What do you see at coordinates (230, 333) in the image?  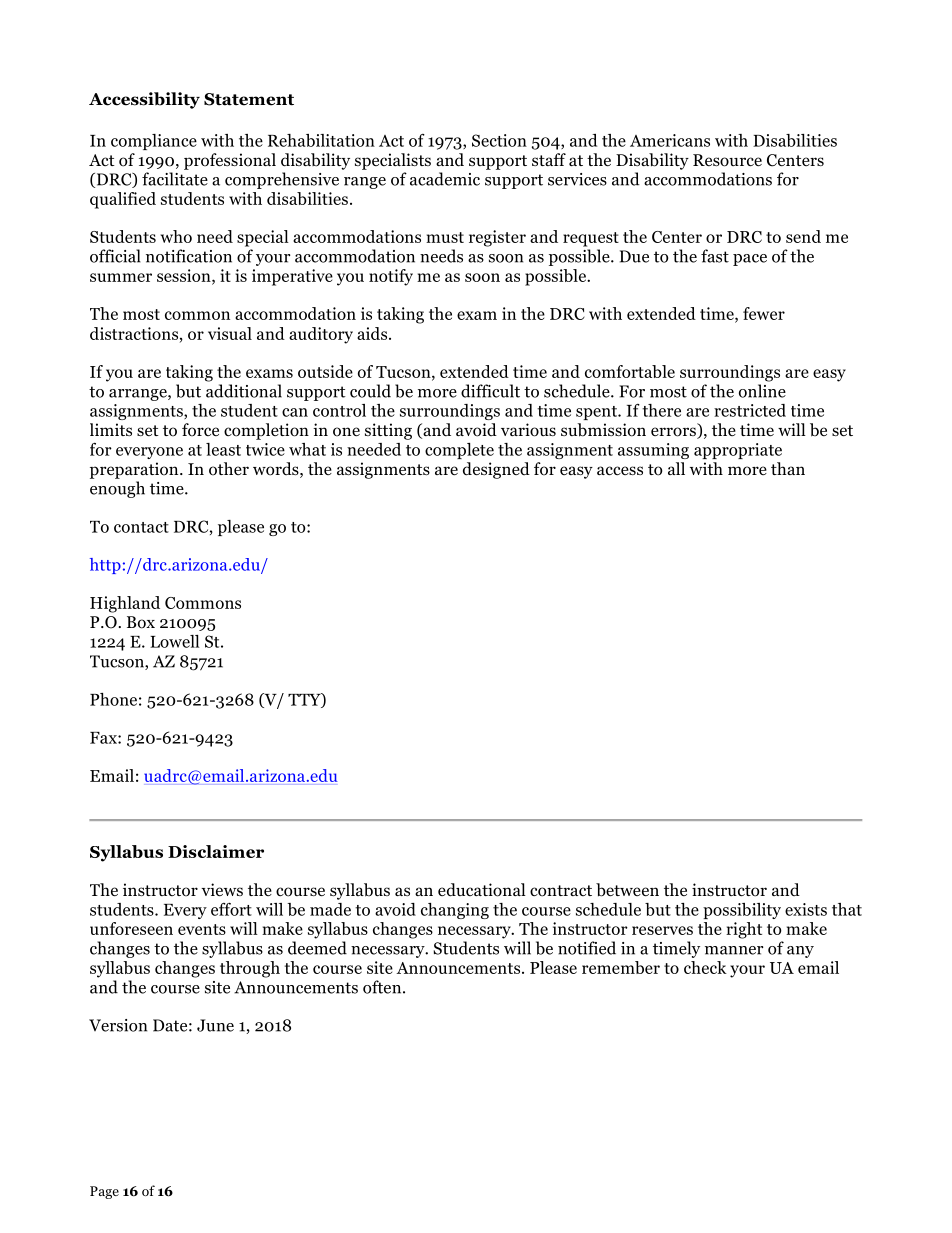 I see `visual` at bounding box center [230, 333].
